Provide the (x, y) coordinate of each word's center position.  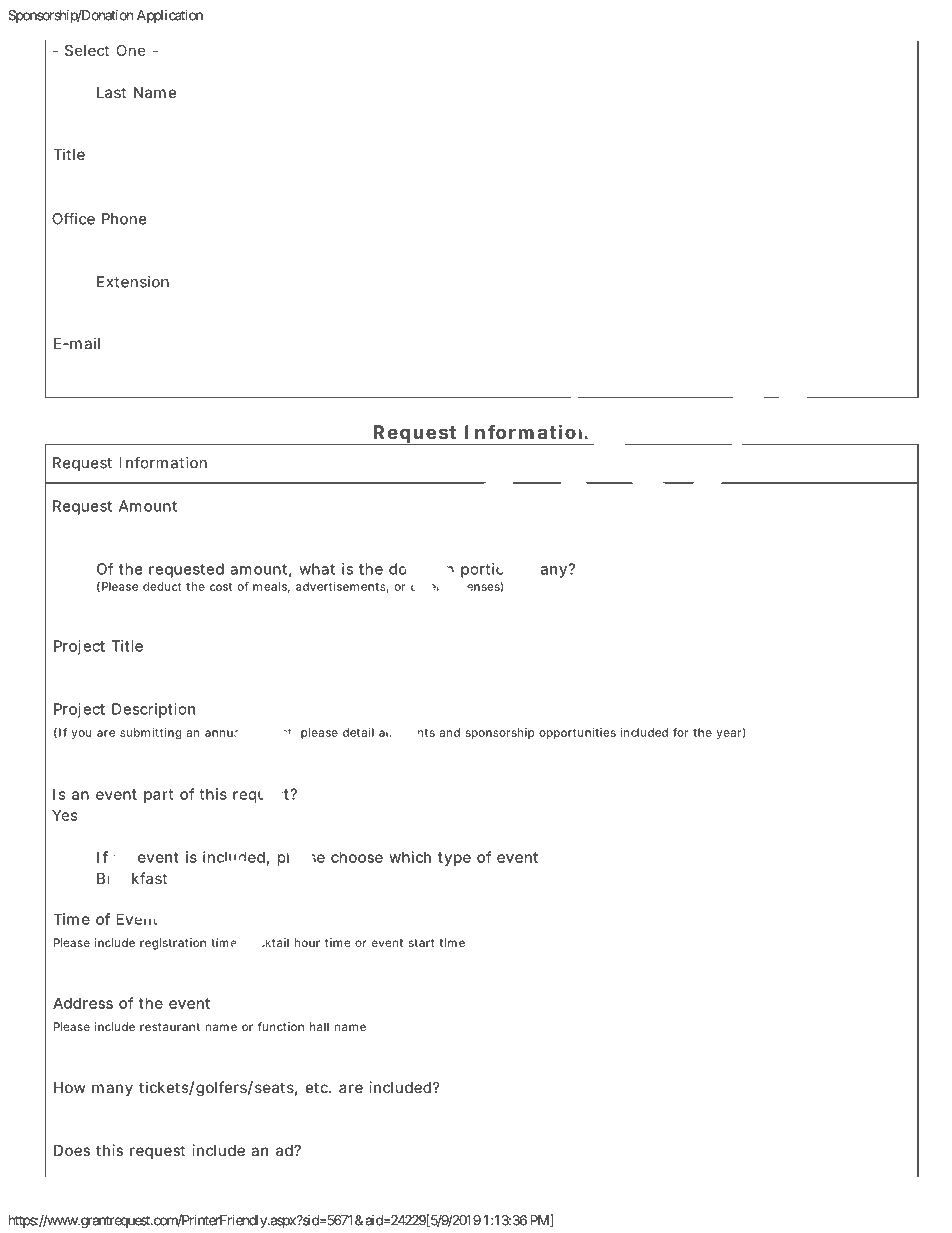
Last (111, 92)
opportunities (577, 733)
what (317, 569)
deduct (162, 586)
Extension (133, 282)
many (112, 1090)
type (454, 859)
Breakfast (132, 878)
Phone (124, 219)
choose (357, 857)
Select (87, 50)
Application (170, 16)
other (425, 587)
